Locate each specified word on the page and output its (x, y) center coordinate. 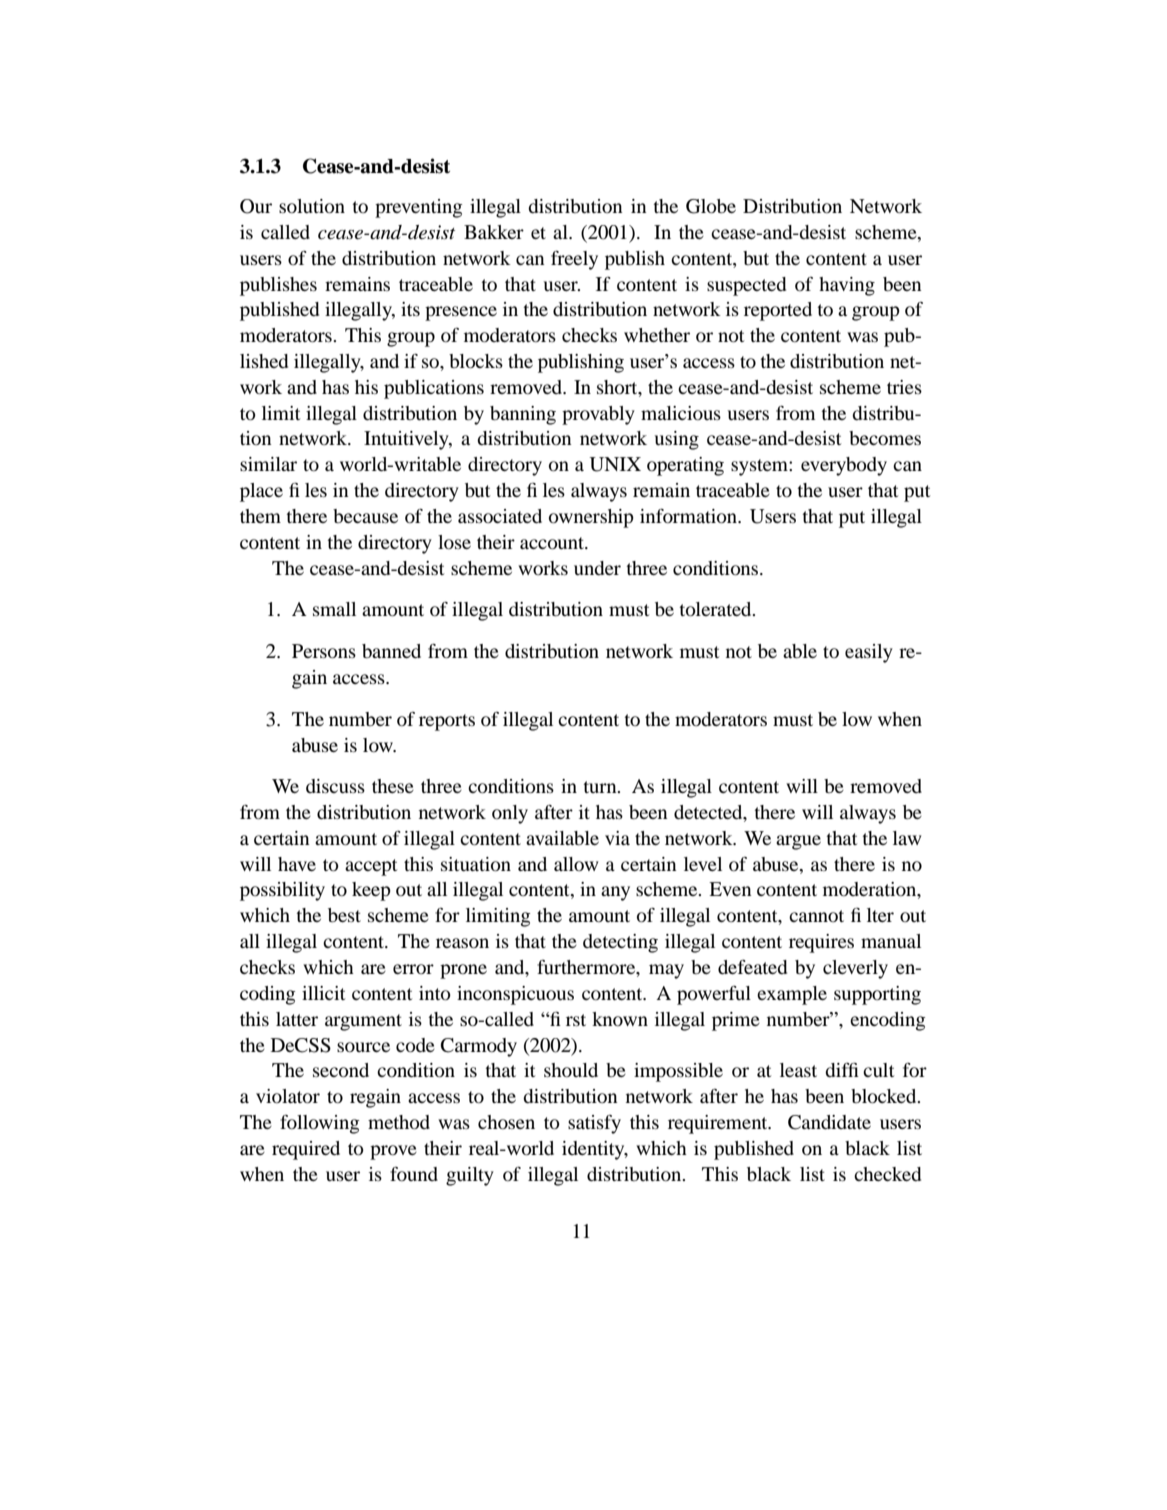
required (306, 1150)
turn (601, 787)
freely (574, 260)
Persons (324, 651)
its (410, 309)
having (847, 286)
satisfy (594, 1124)
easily (869, 653)
